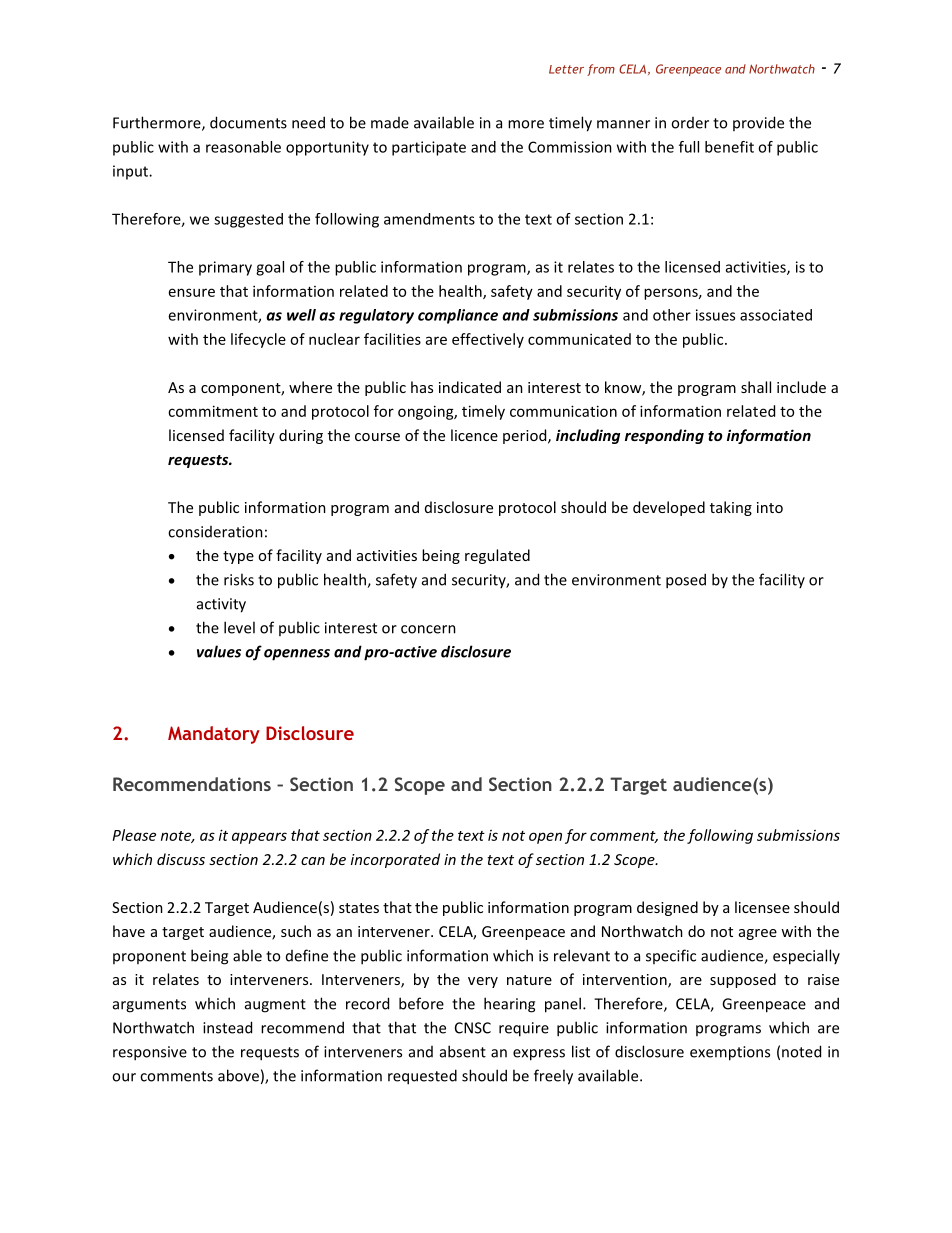 The height and width of the screenshot is (1233, 952). I want to click on absent, so click(463, 1051).
